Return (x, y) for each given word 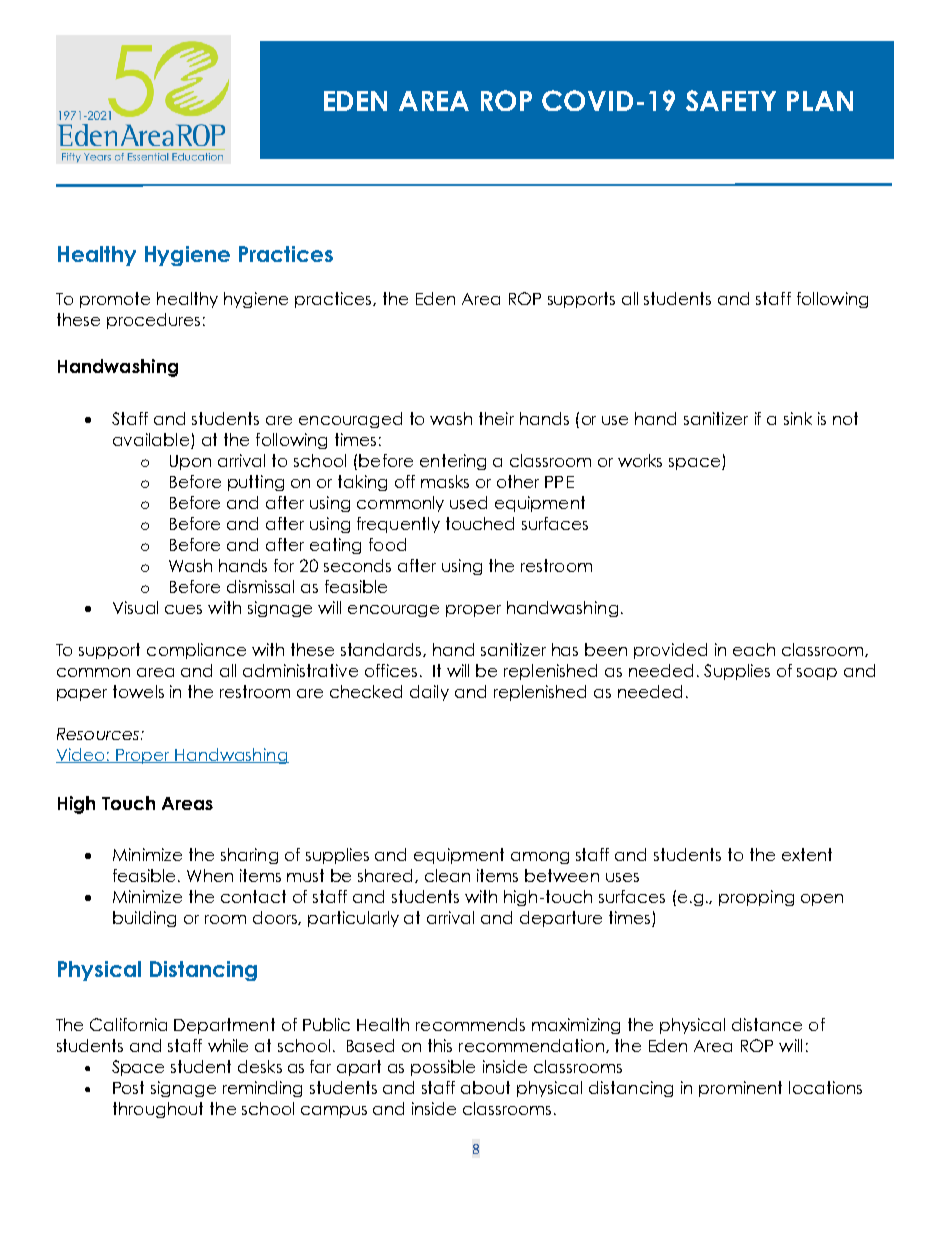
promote (115, 300)
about (485, 1087)
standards (382, 650)
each (754, 649)
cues (183, 609)
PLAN (820, 101)
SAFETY (731, 100)
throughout (158, 1110)
